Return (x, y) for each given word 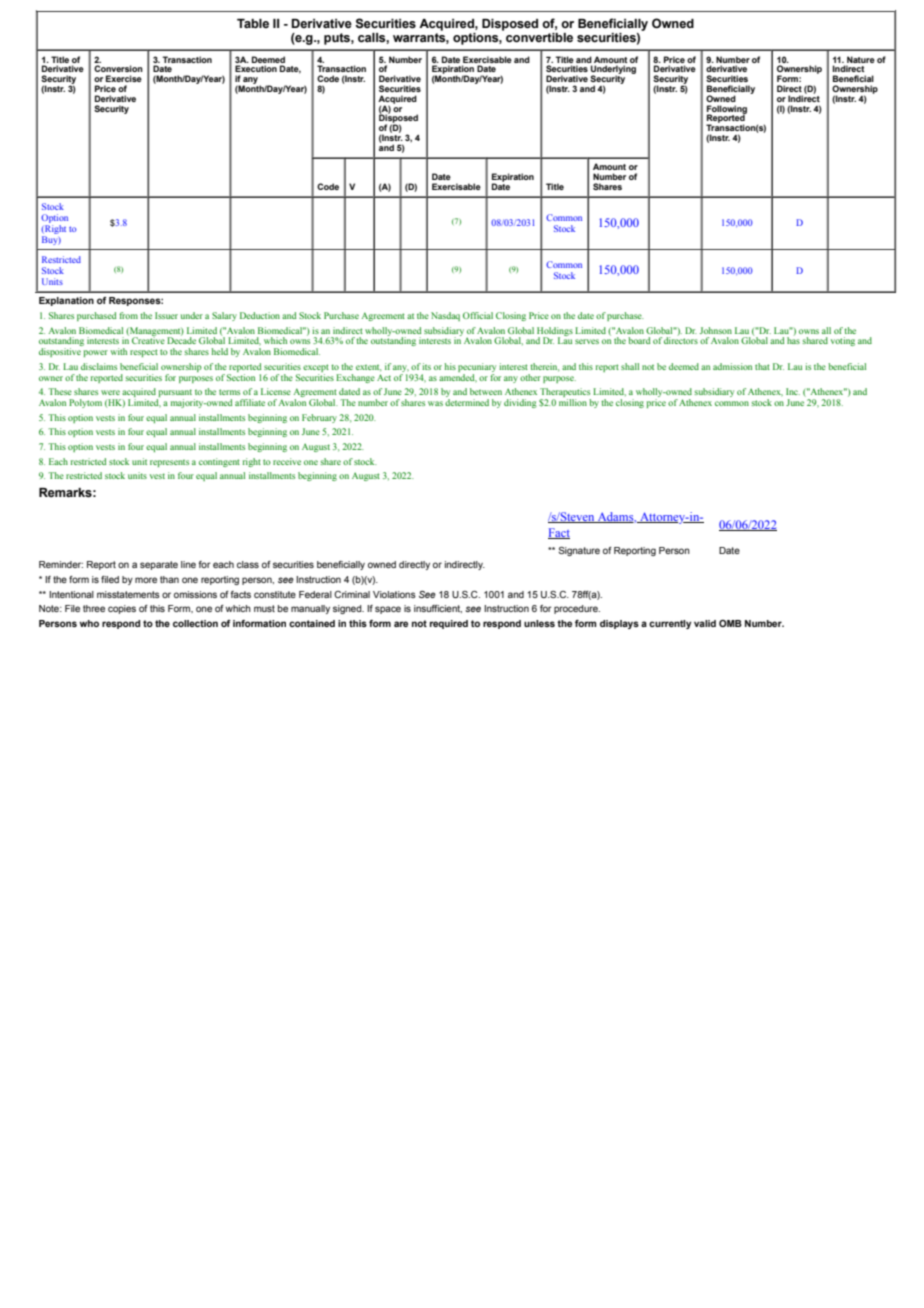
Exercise (124, 78)
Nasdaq (445, 316)
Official (478, 315)
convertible (539, 38)
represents (169, 463)
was (435, 403)
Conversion (118, 68)
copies (122, 609)
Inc (793, 391)
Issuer (166, 315)
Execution (256, 68)
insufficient (438, 609)
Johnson (716, 330)
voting (843, 341)
